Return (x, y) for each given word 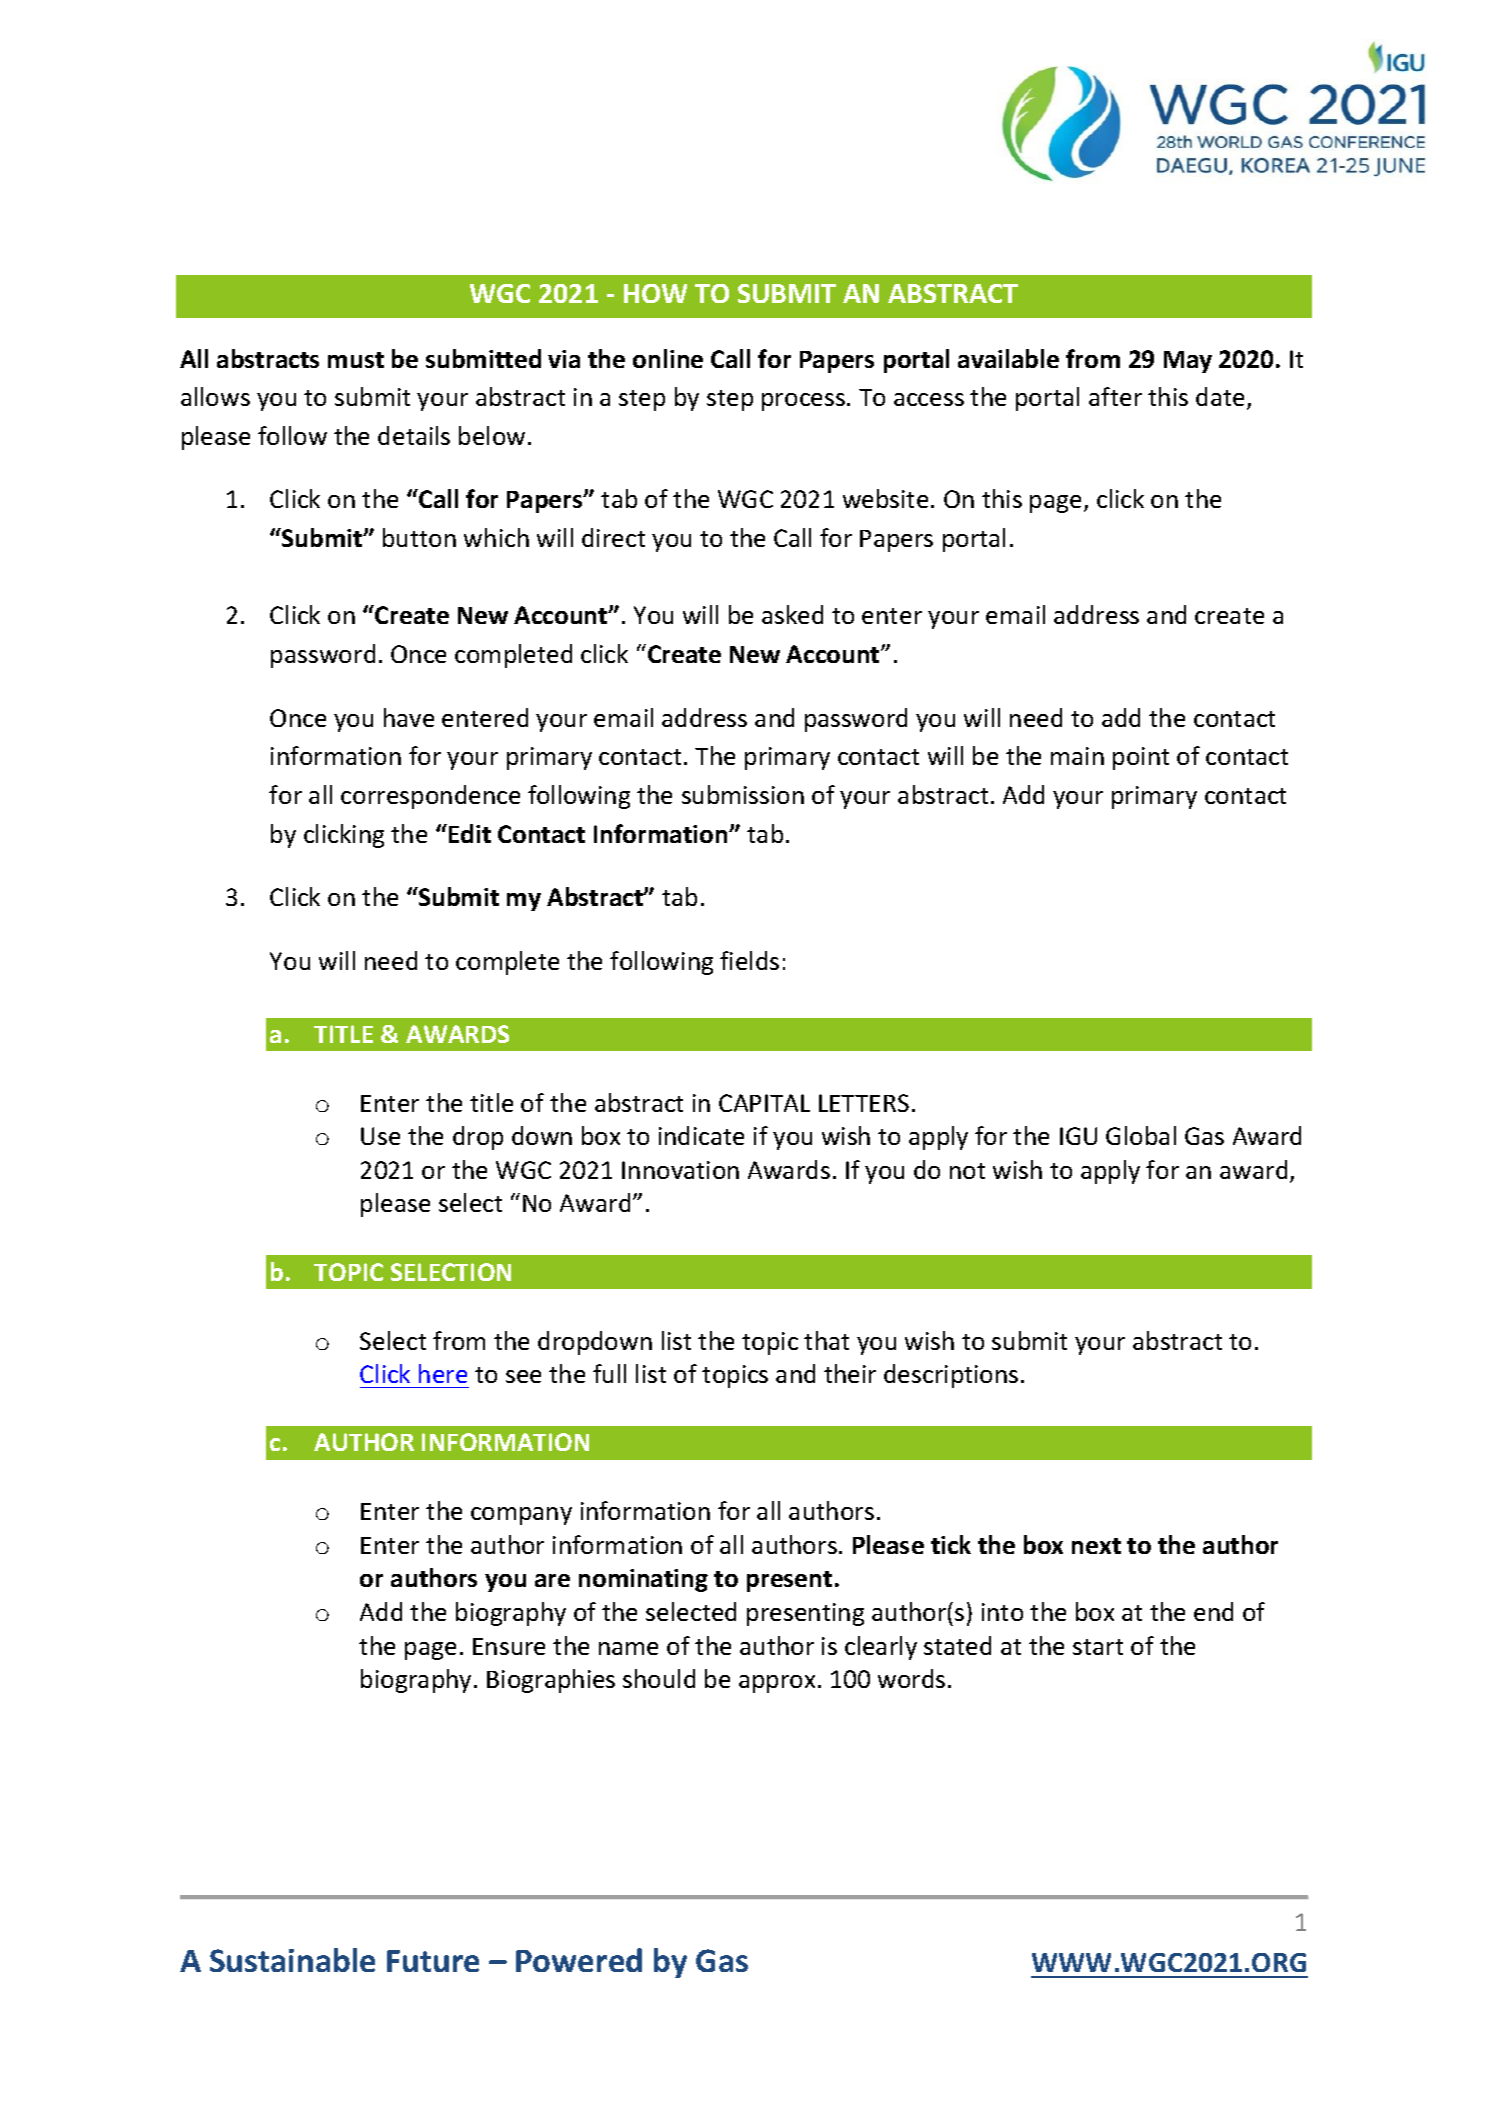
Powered (579, 1960)
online (668, 358)
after (1115, 396)
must (356, 360)
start (1098, 1647)
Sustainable (292, 1960)
